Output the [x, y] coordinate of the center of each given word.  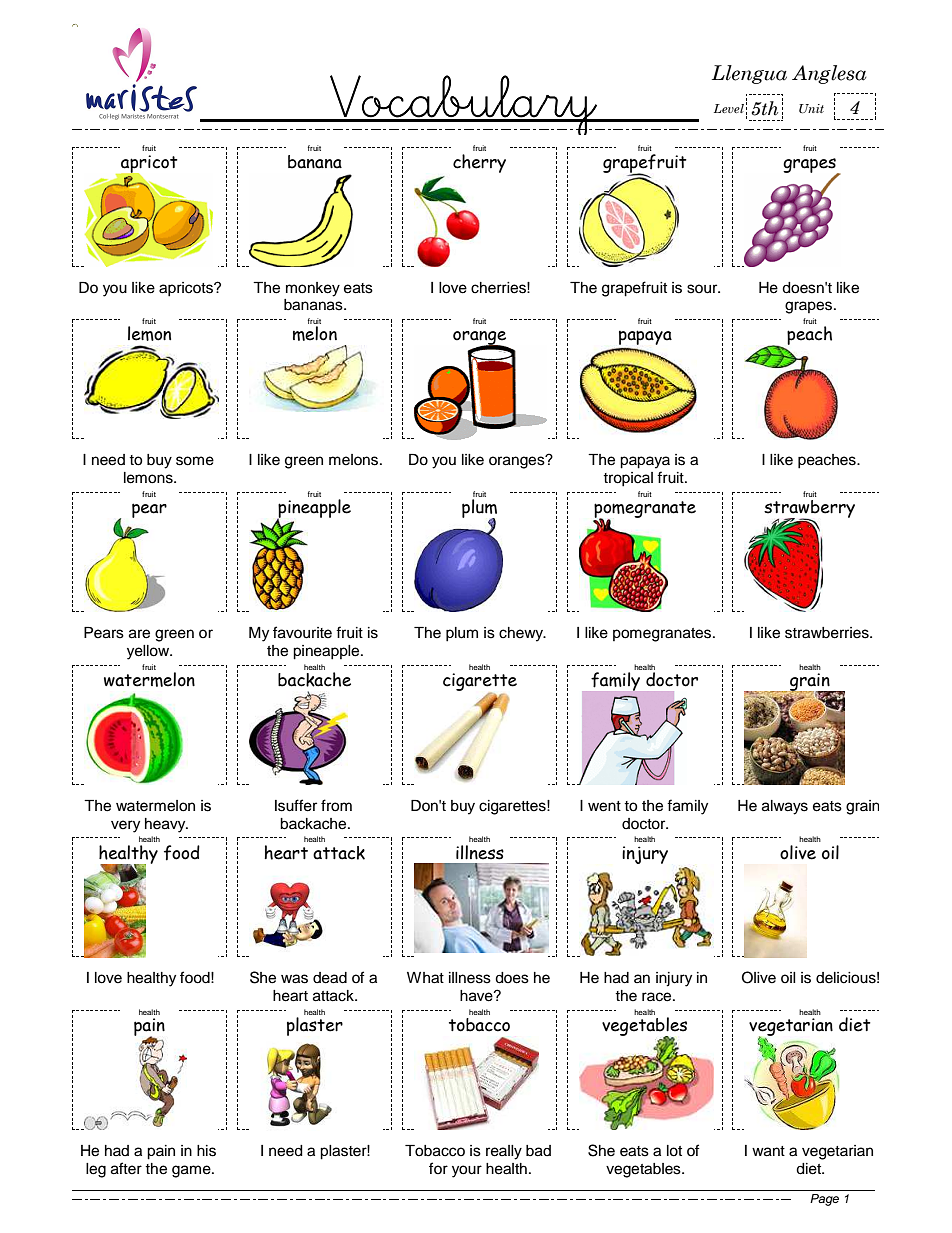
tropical [628, 479]
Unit [811, 108]
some [195, 461]
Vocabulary [463, 105]
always [785, 807]
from [336, 805]
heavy [166, 825]
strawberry [809, 510]
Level [729, 108]
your [467, 1171]
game [192, 1171]
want [768, 1151]
